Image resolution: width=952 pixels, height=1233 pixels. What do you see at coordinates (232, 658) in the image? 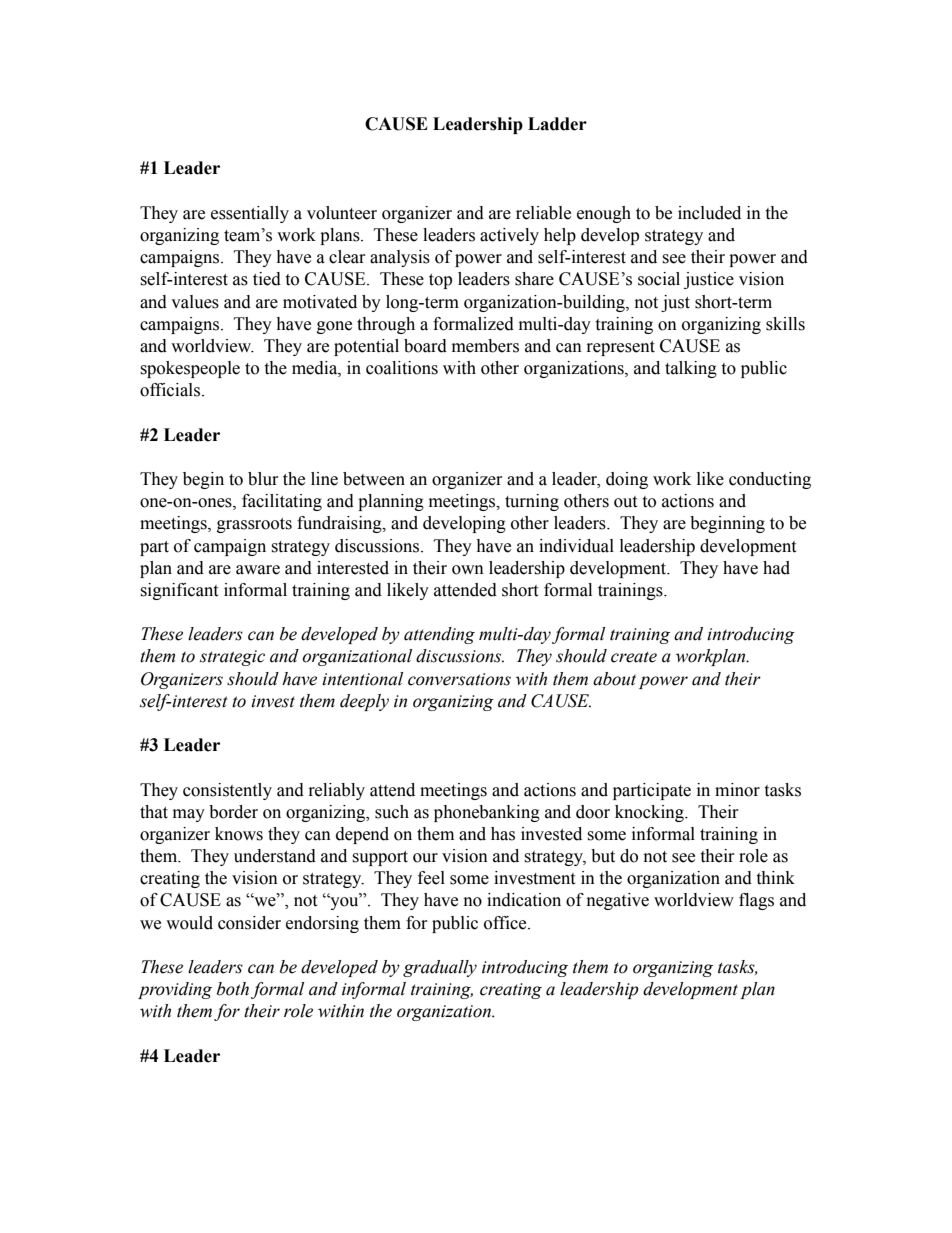
I see `strategic` at bounding box center [232, 658].
